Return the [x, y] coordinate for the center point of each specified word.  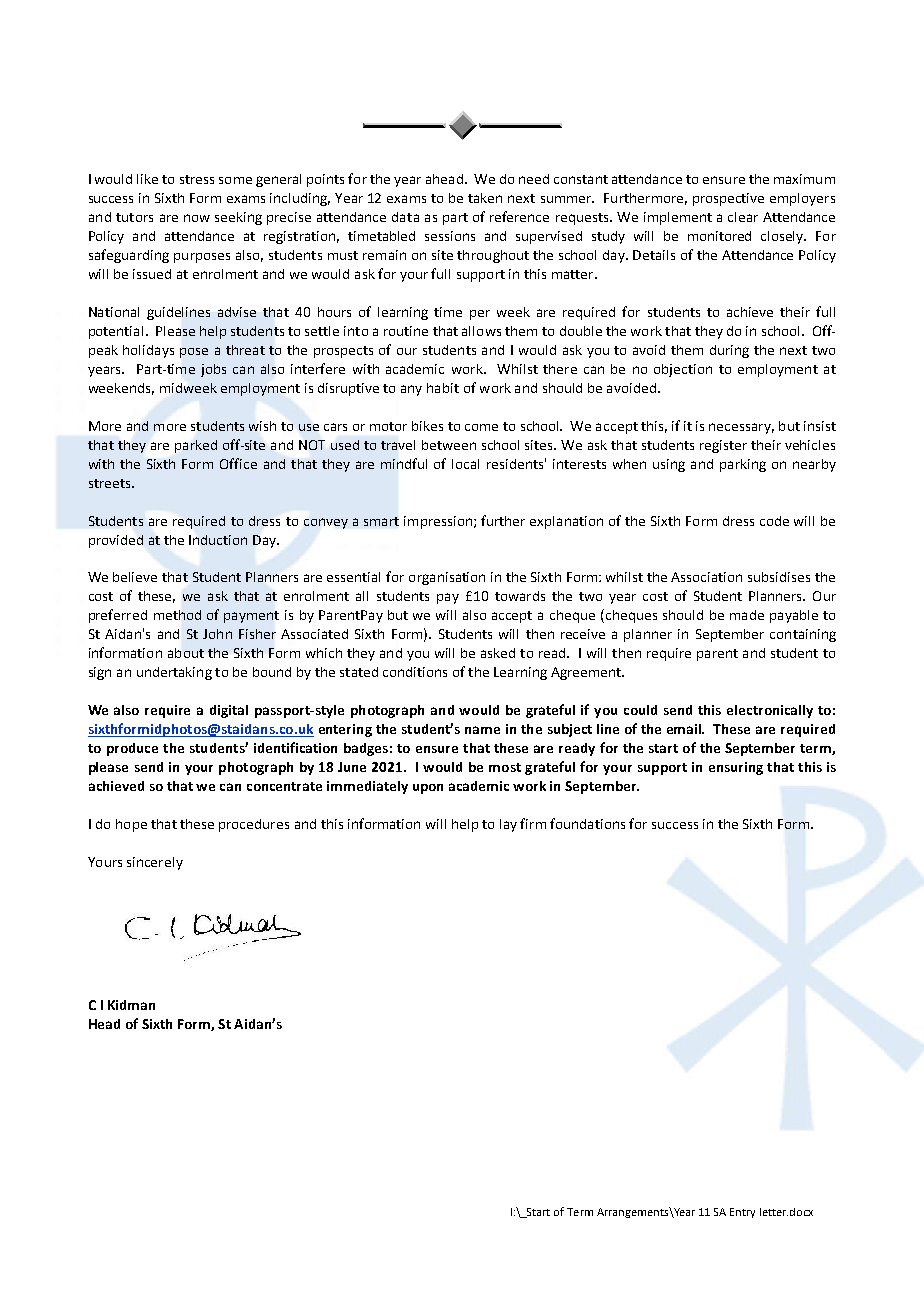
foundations [587, 823]
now [197, 218]
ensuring [736, 768]
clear [743, 217]
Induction [218, 540]
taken [485, 198]
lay [508, 825]
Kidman [131, 1005]
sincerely [155, 863]
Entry [742, 1213]
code [774, 521]
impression [438, 522]
